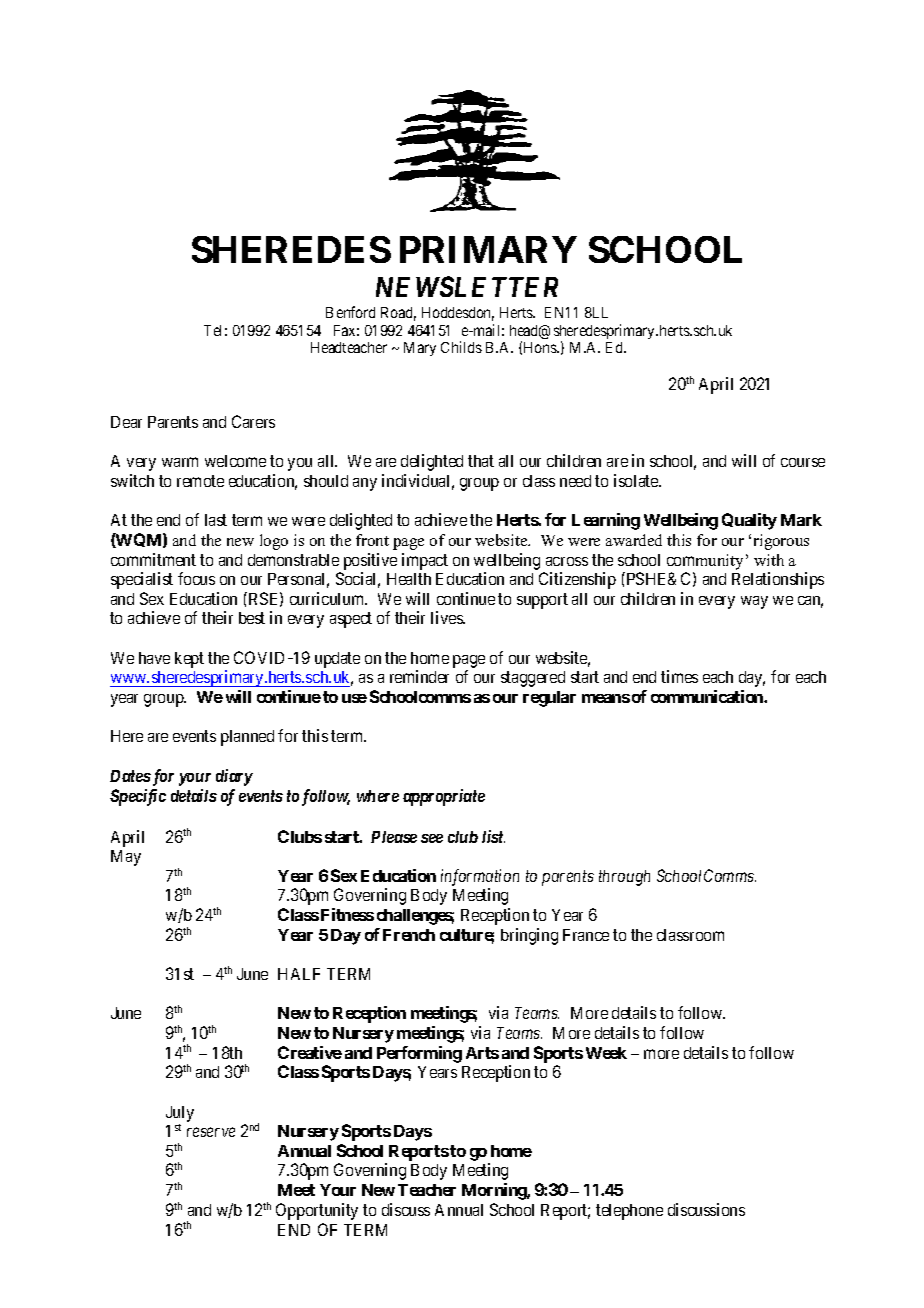 The width and height of the screenshot is (924, 1308). What do you see at coordinates (586, 935) in the screenshot?
I see `France` at bounding box center [586, 935].
